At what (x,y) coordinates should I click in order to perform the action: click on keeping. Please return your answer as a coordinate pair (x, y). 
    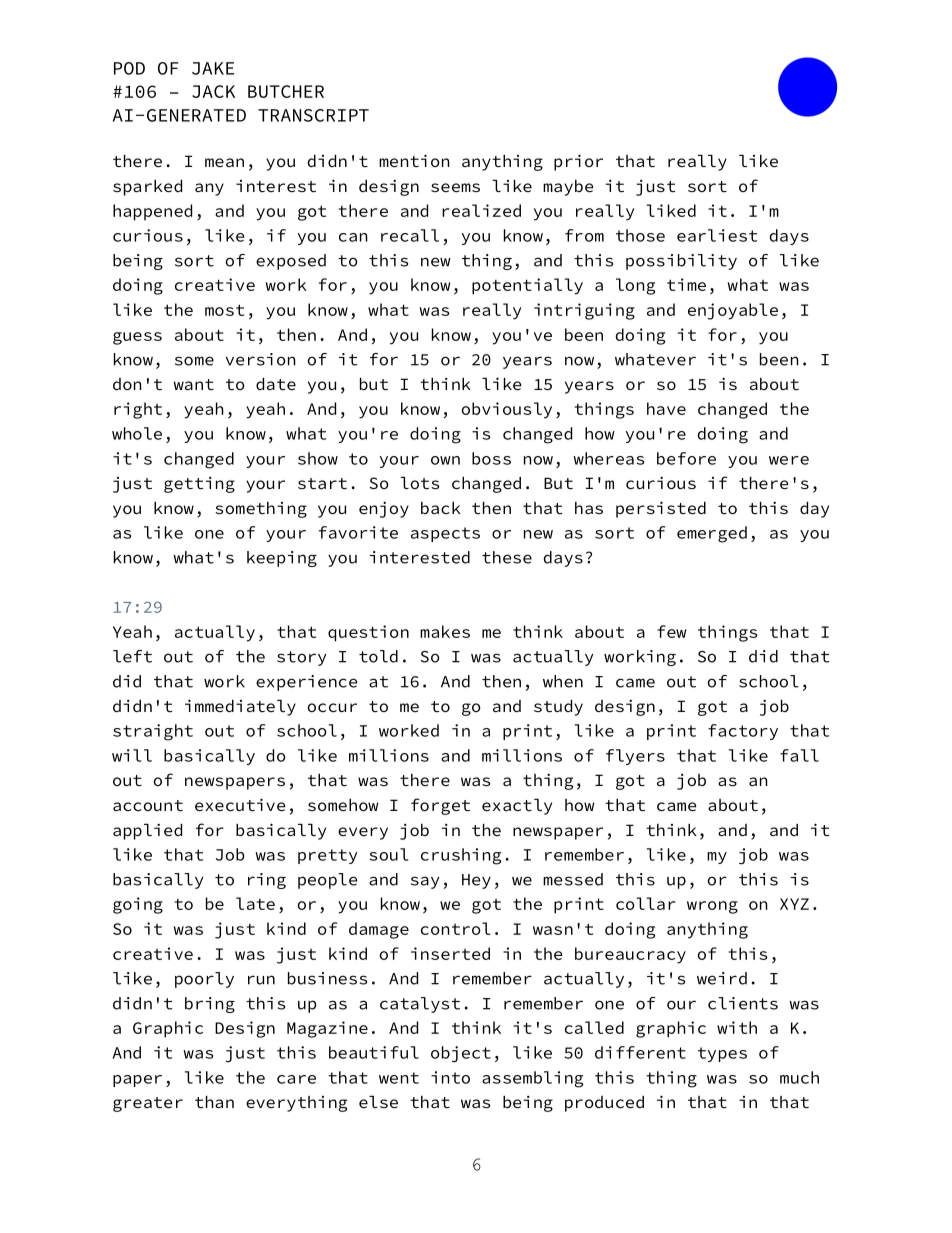
    Looking at the image, I should click on (282, 559).
